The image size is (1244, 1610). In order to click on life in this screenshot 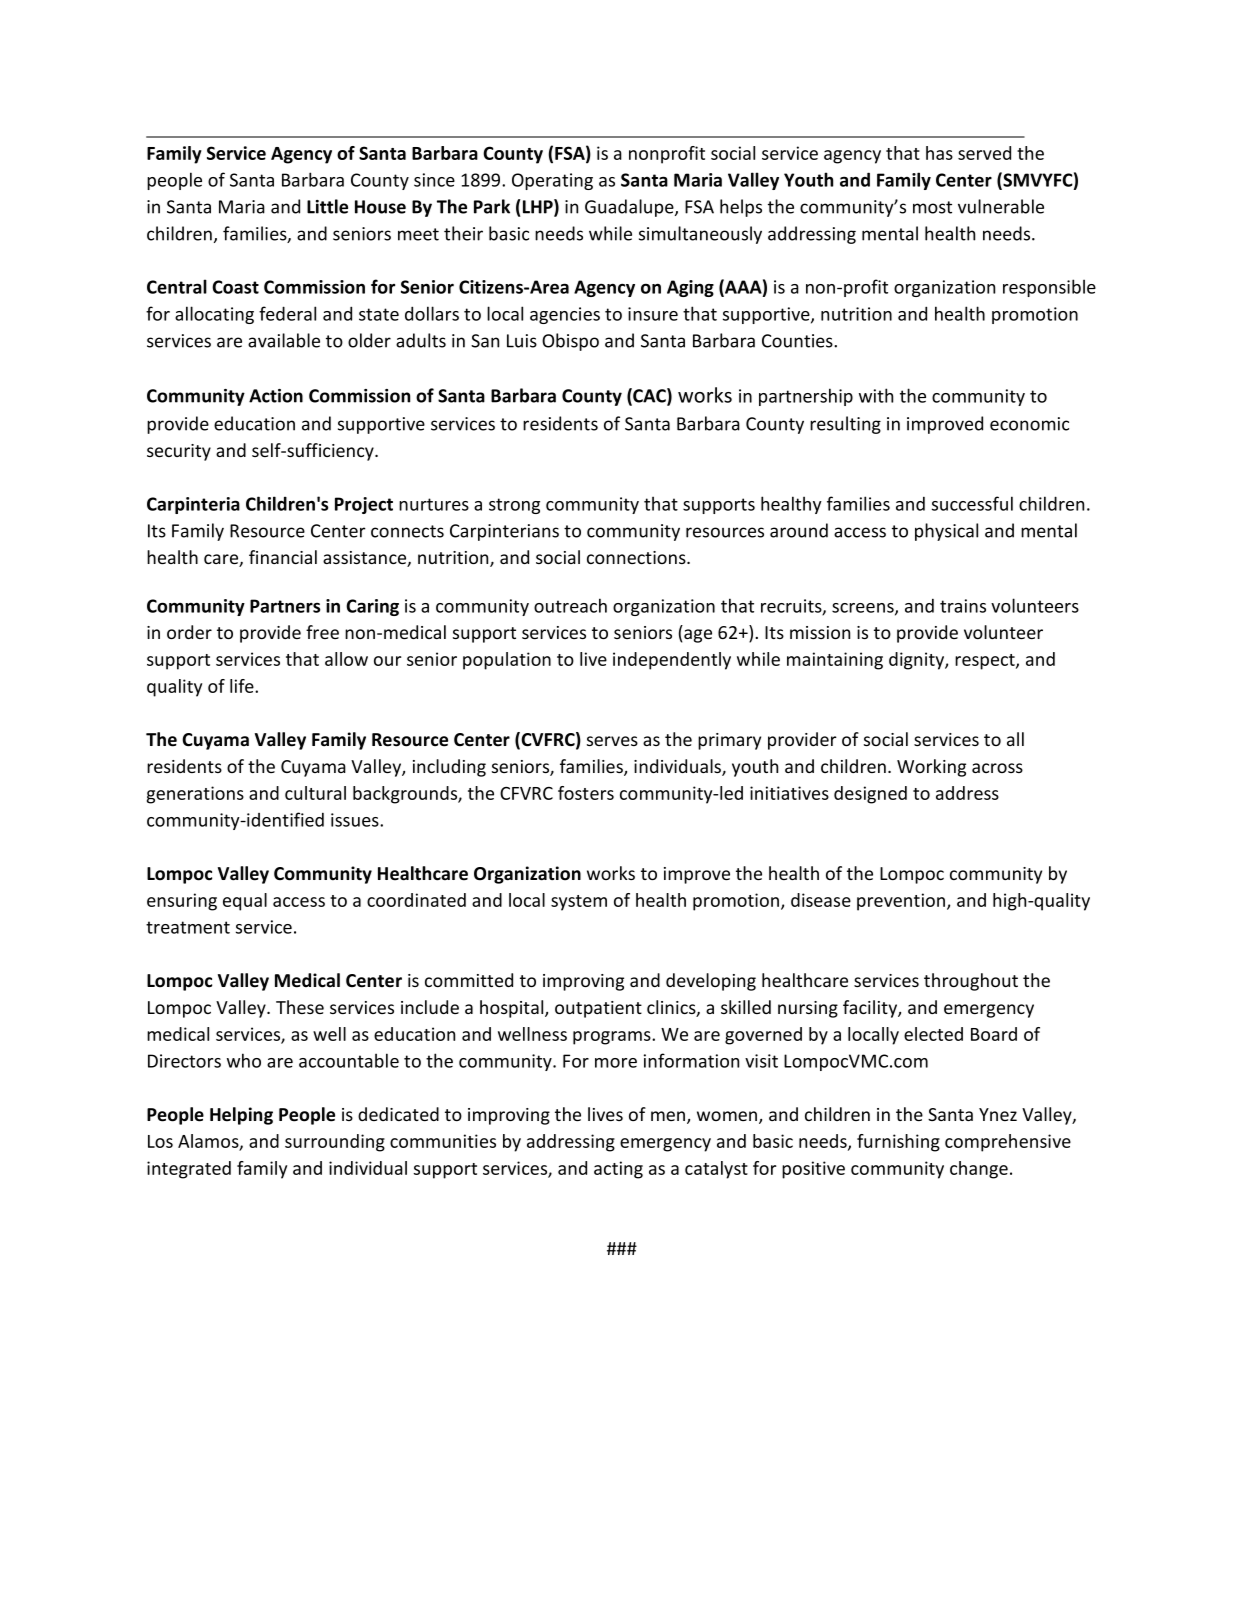, I will do `click(243, 686)`.
